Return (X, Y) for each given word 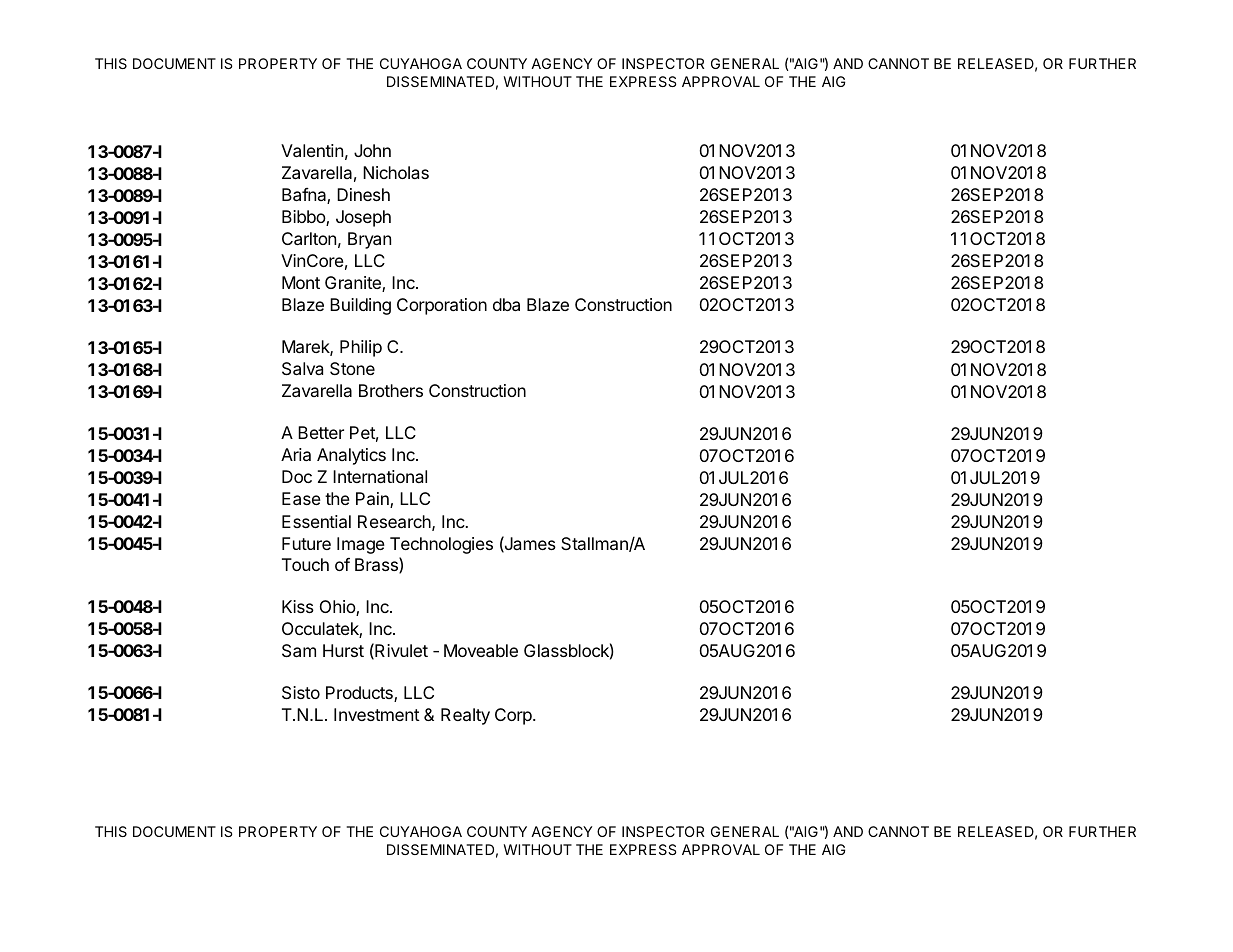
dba (506, 304)
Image (361, 545)
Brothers (391, 390)
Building (360, 306)
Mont (301, 282)
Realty (465, 716)
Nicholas (396, 172)
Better (321, 432)
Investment (377, 714)
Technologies (441, 545)
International (380, 476)
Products (360, 694)
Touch (305, 564)
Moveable (481, 650)
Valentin (312, 150)
